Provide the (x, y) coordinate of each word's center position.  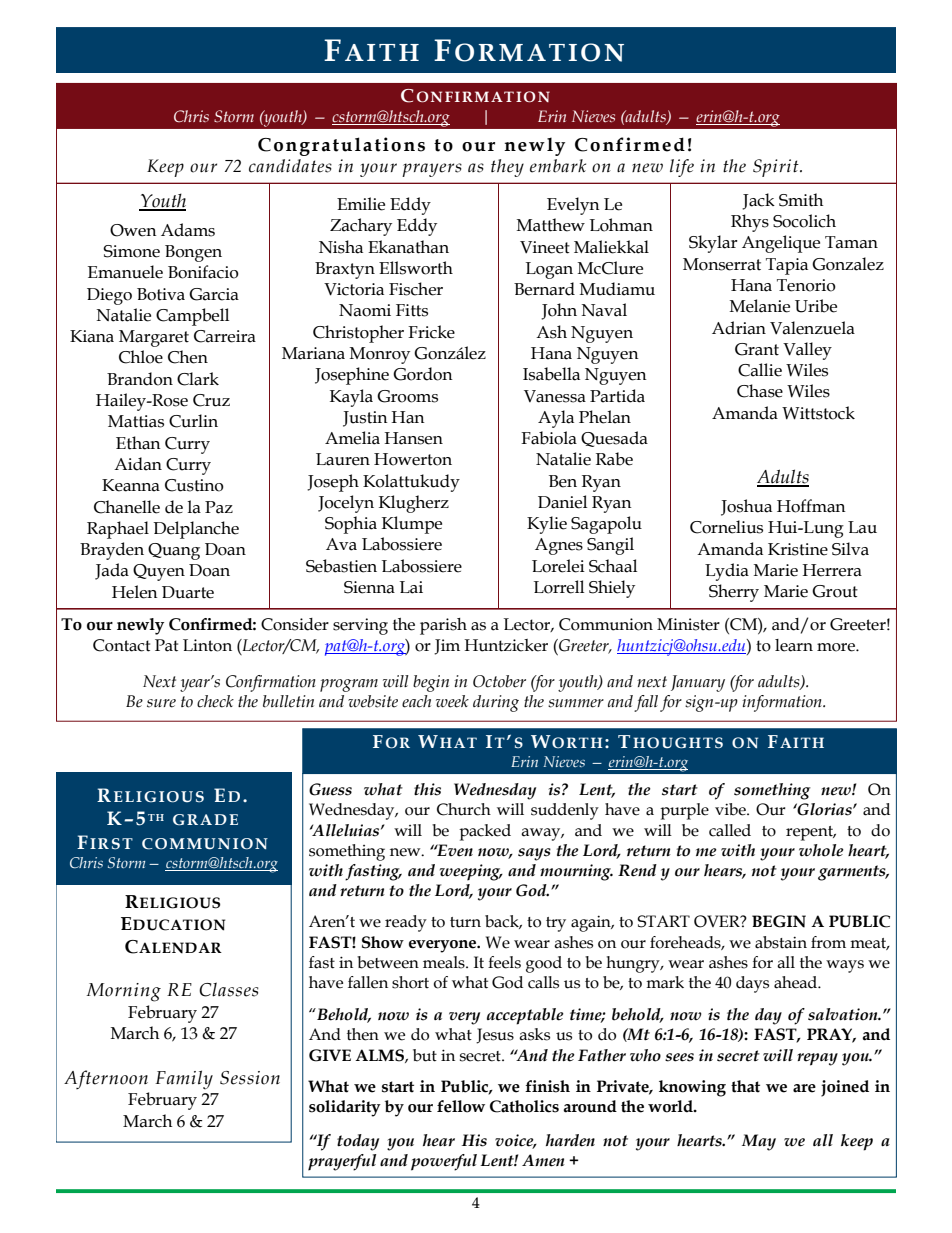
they (507, 168)
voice (515, 1141)
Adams (188, 230)
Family (184, 1079)
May (759, 1142)
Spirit (777, 168)
